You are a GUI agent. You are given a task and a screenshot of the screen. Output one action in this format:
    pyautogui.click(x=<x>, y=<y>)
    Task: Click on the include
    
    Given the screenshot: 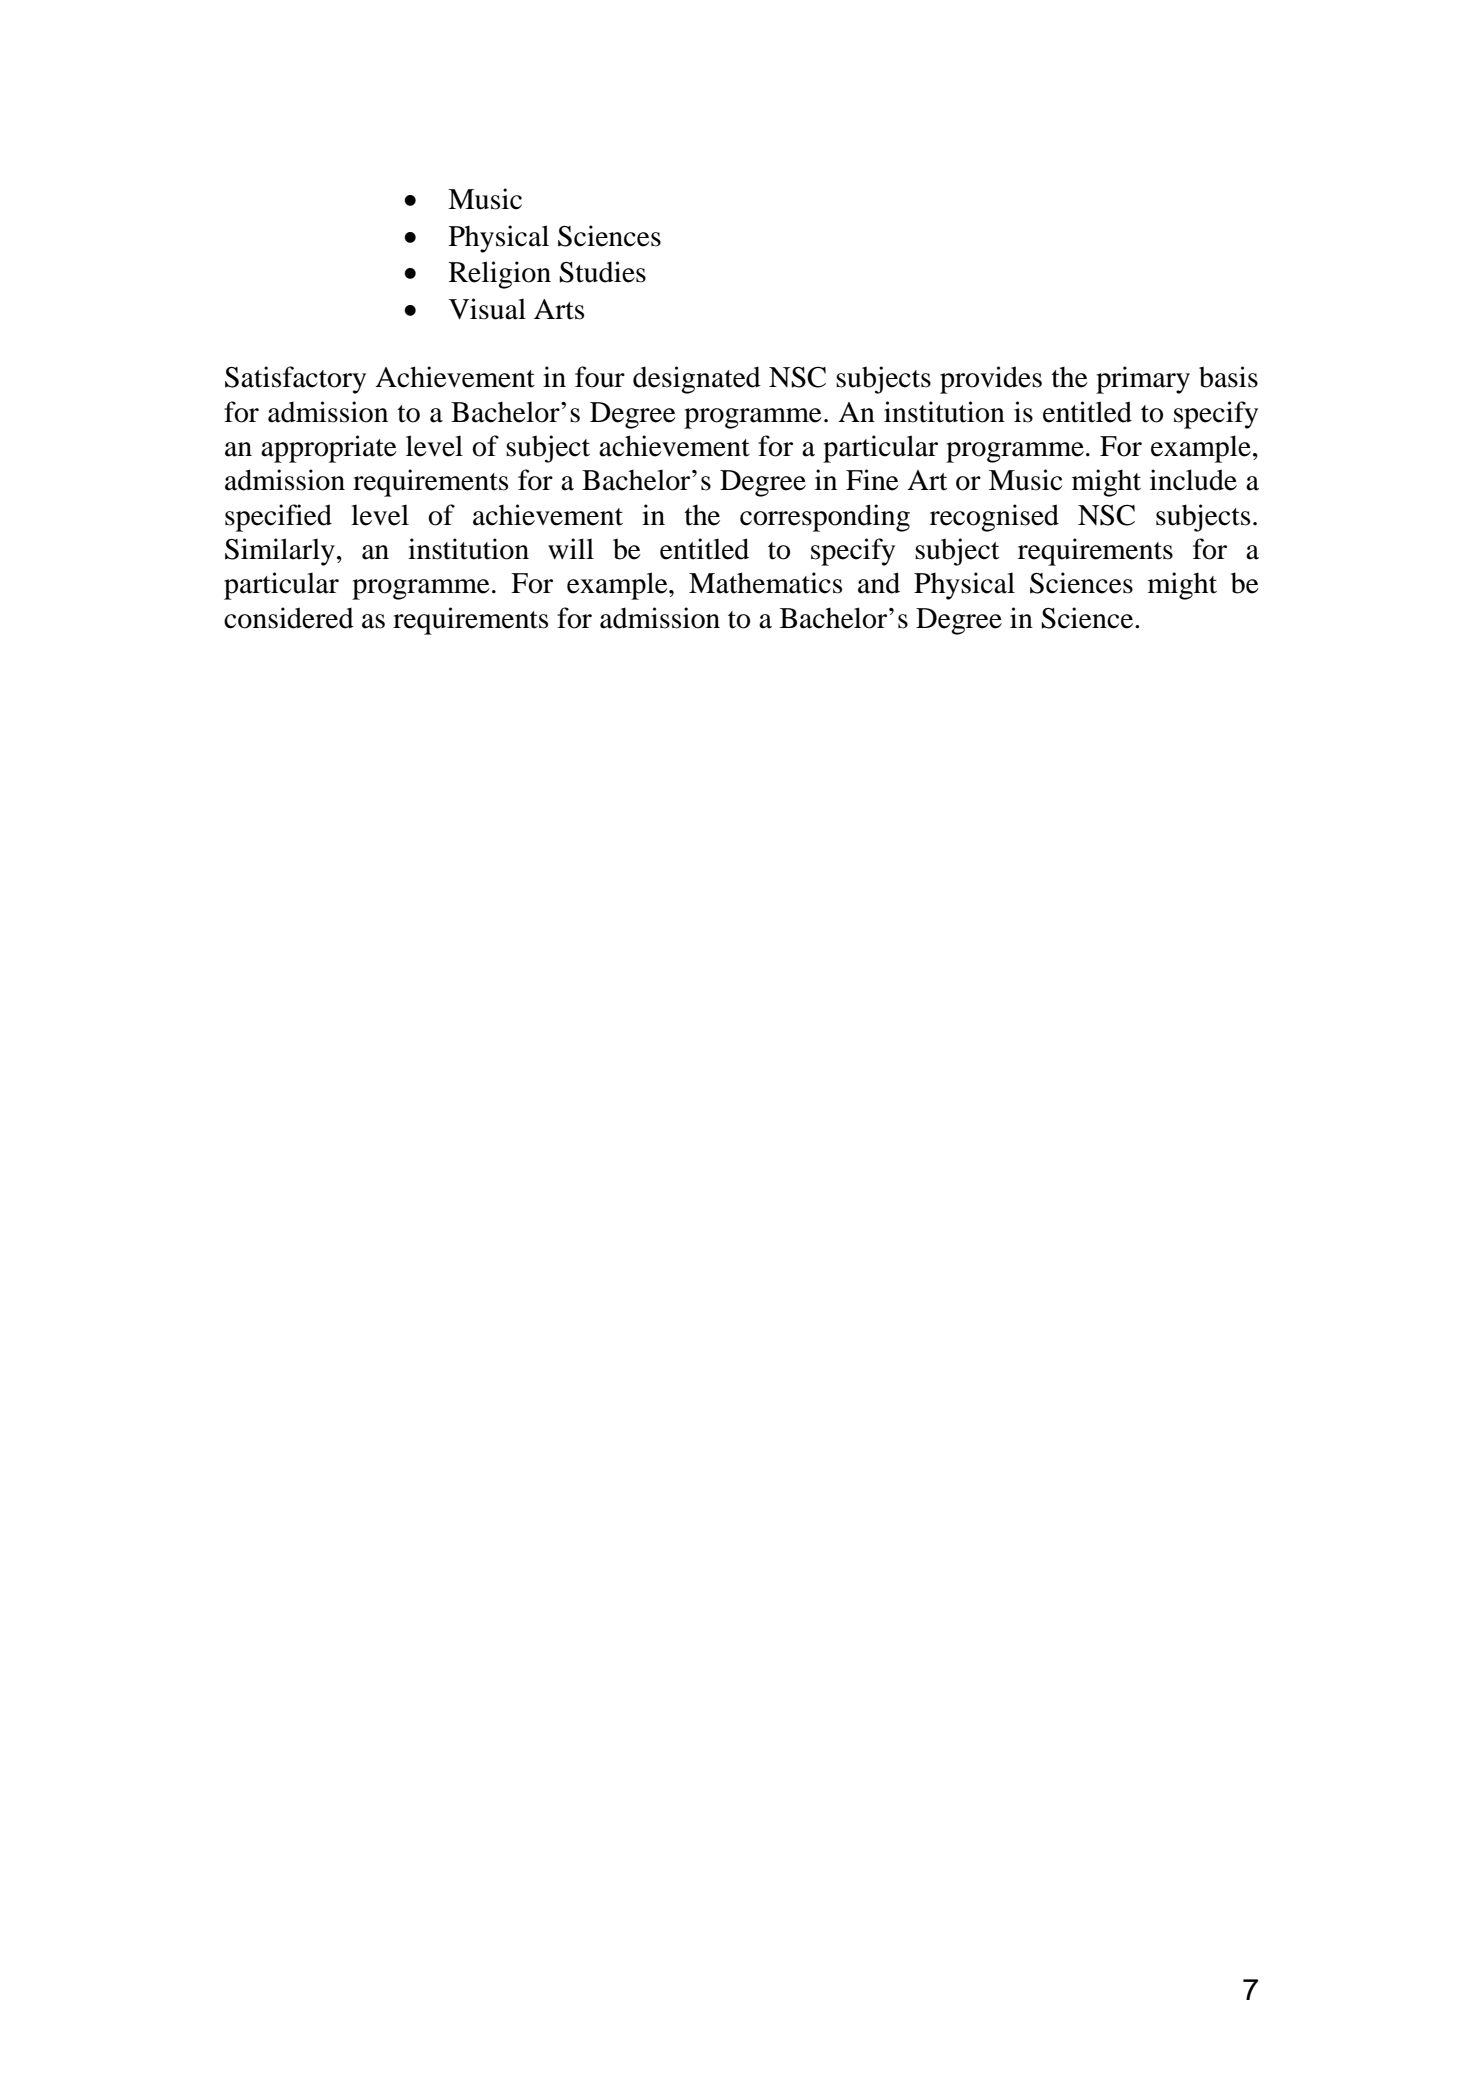 What is the action you would take?
    pyautogui.click(x=1193, y=480)
